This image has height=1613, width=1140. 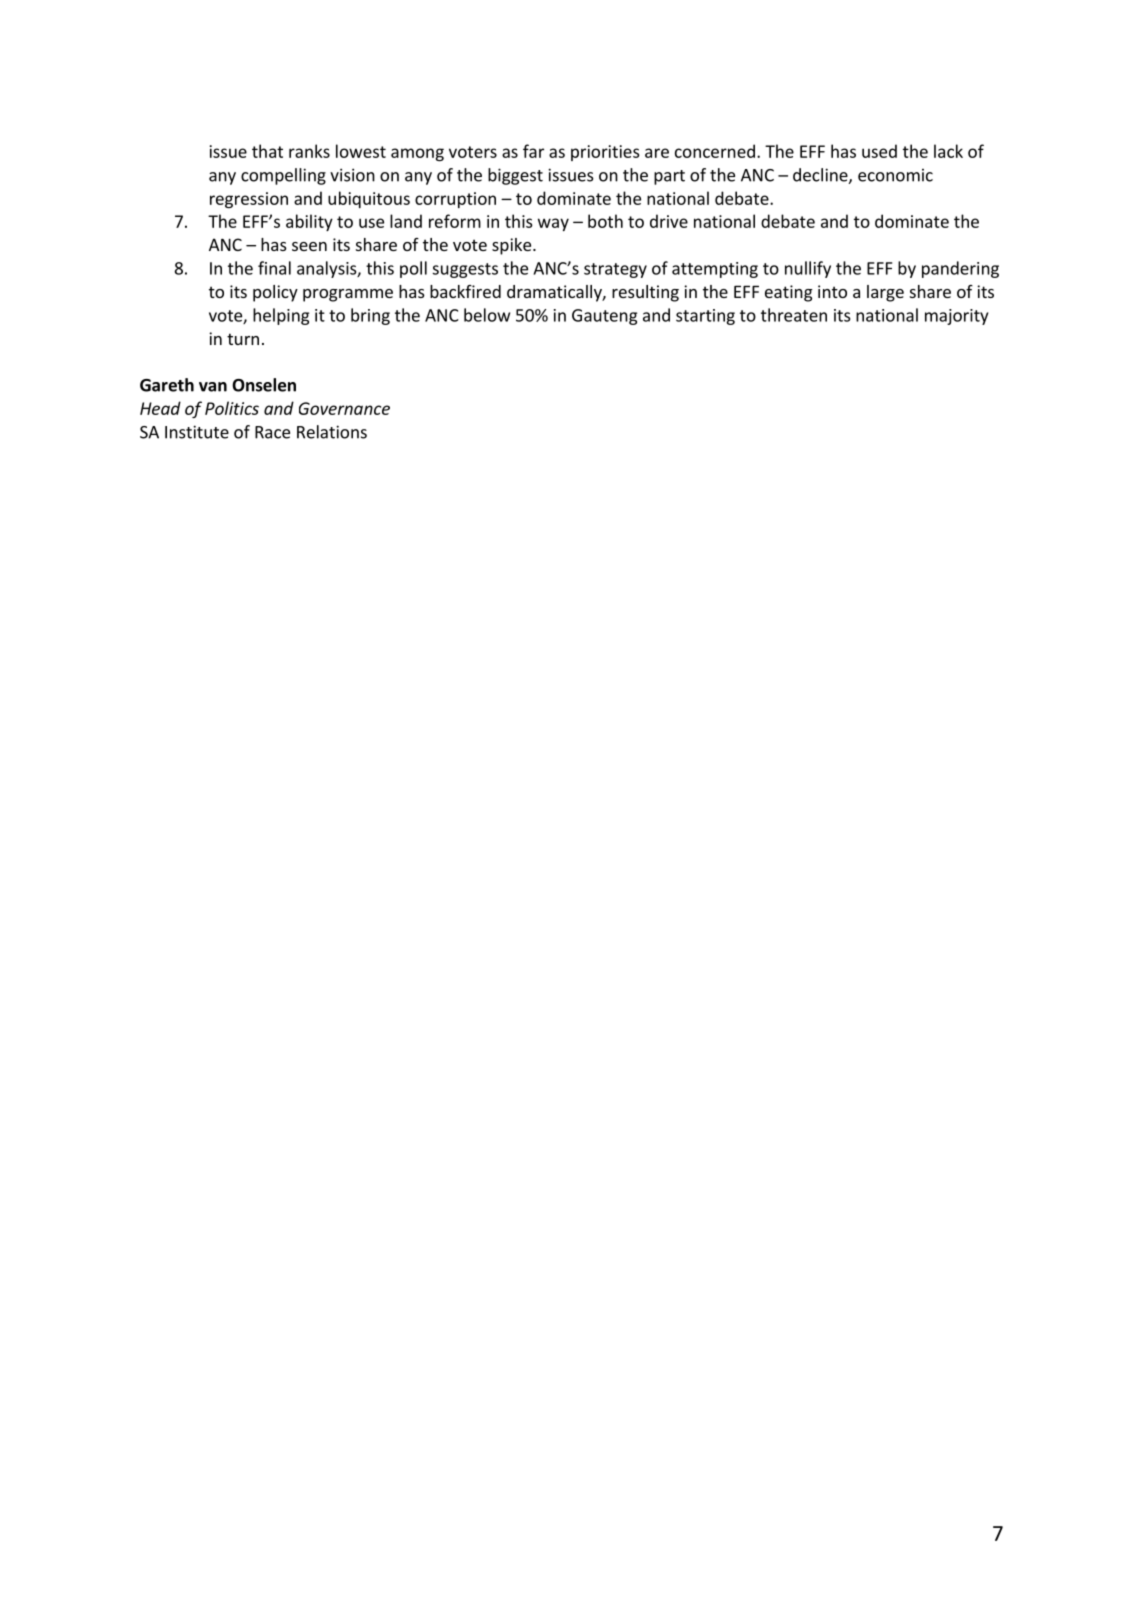 What do you see at coordinates (879, 151) in the image?
I see `used` at bounding box center [879, 151].
